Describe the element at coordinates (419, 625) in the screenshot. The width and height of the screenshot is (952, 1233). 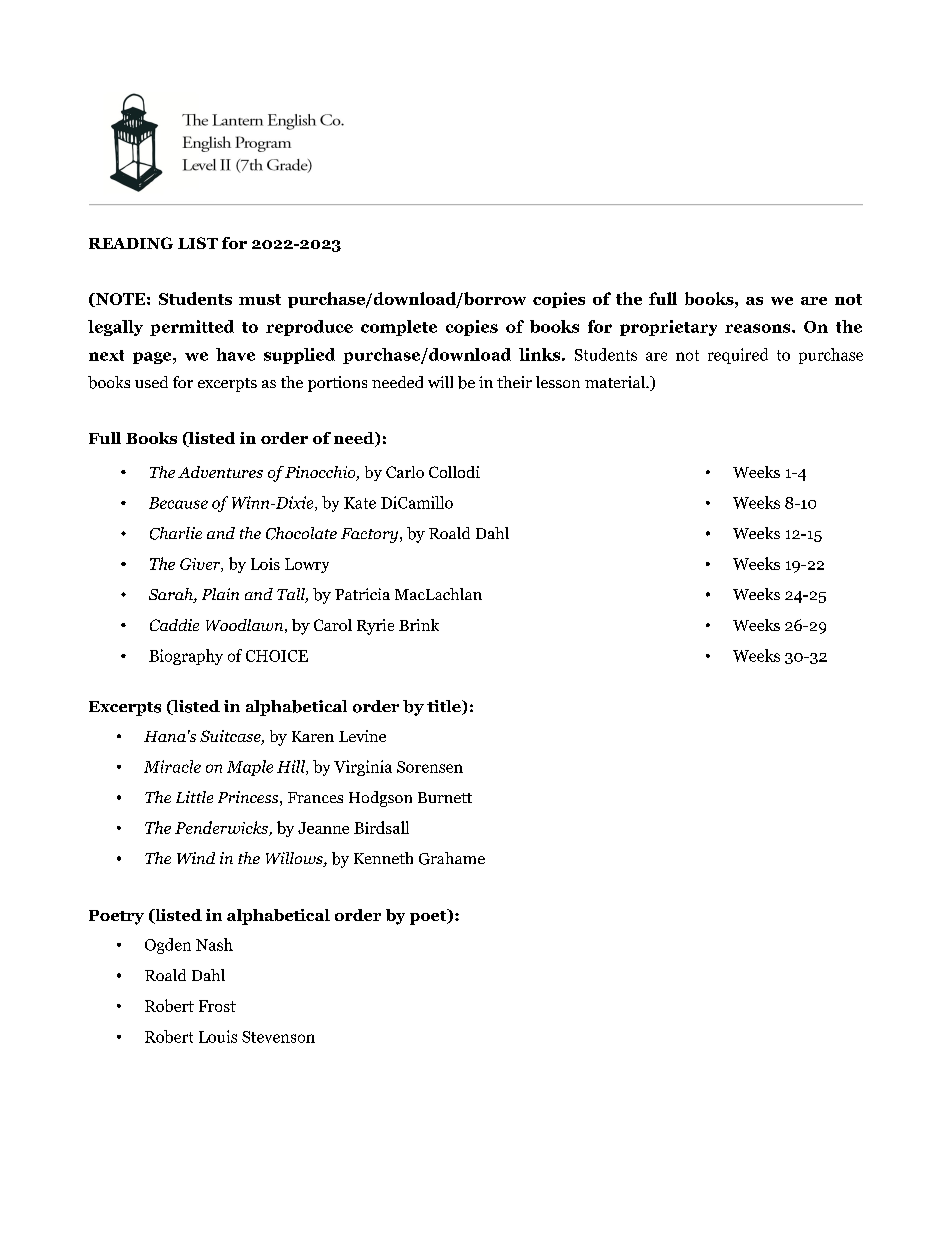
I see `Brink` at that location.
